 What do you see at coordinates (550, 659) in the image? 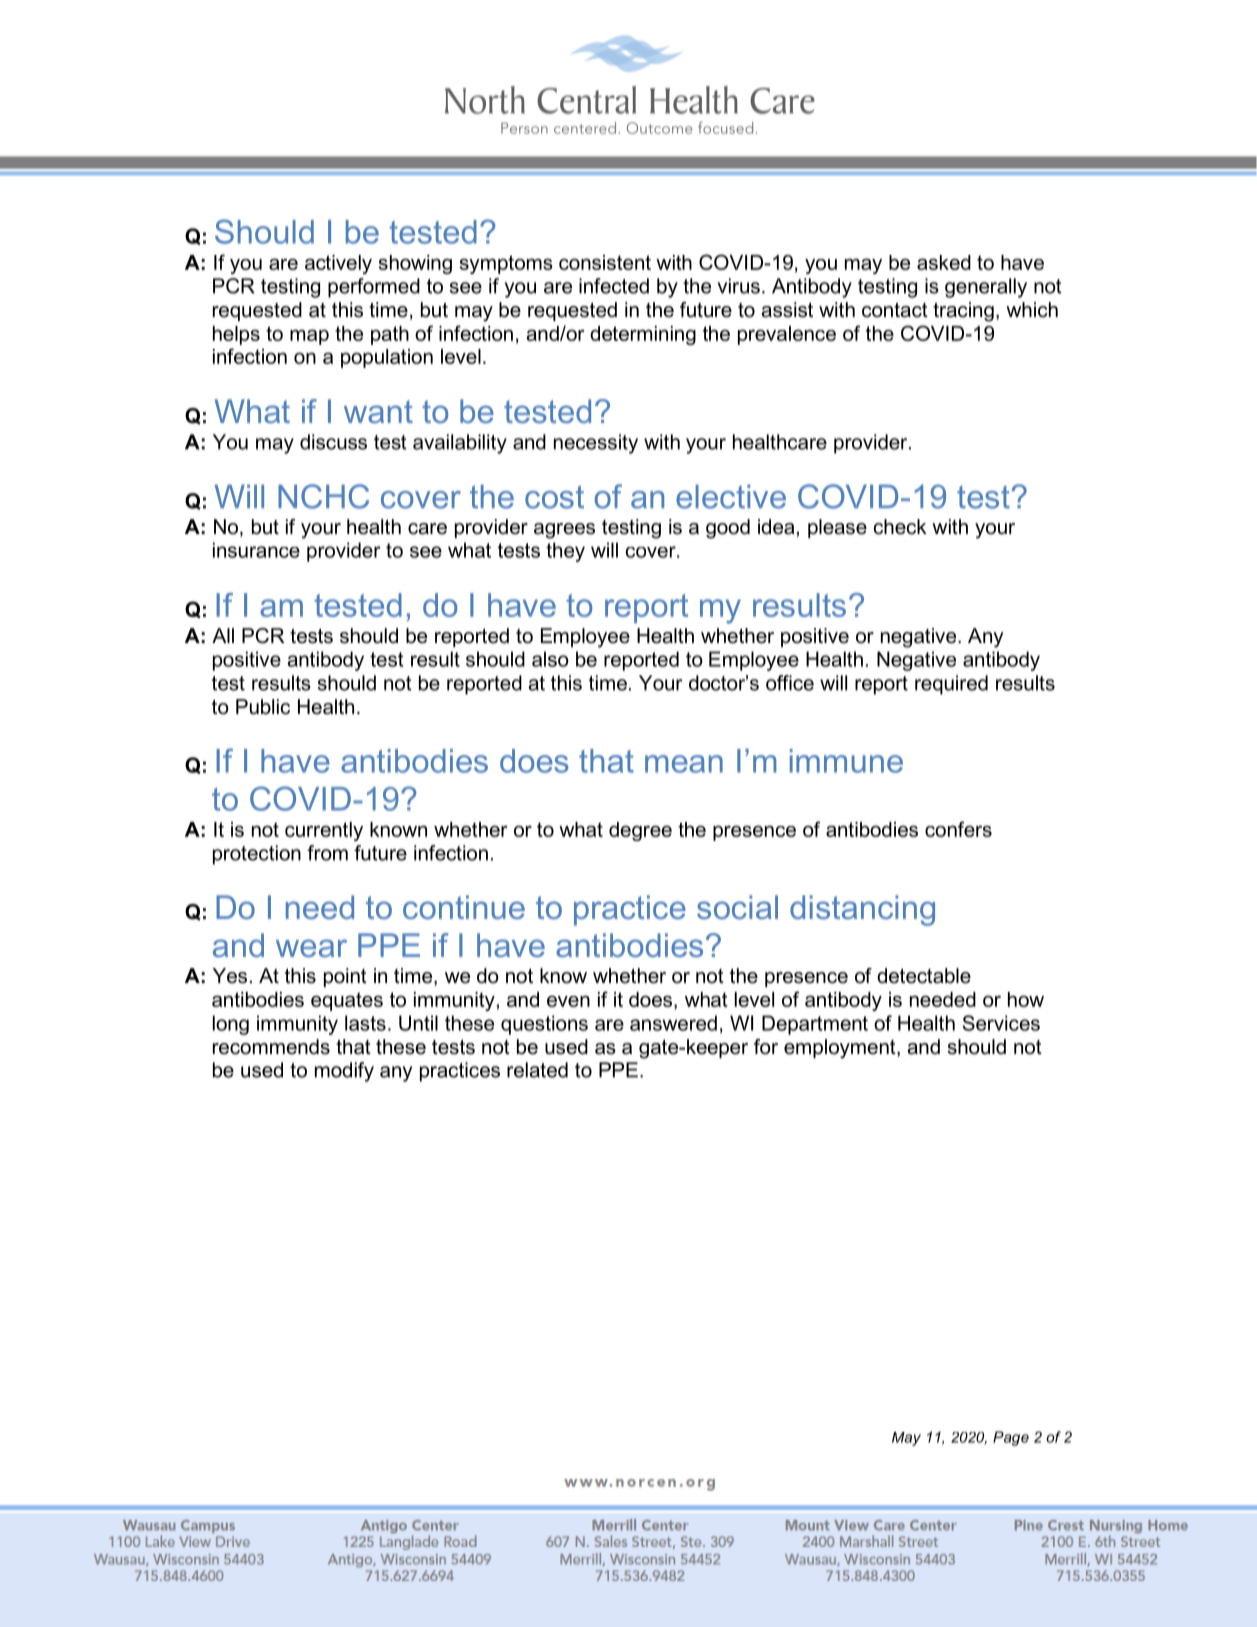
I see `also` at bounding box center [550, 659].
